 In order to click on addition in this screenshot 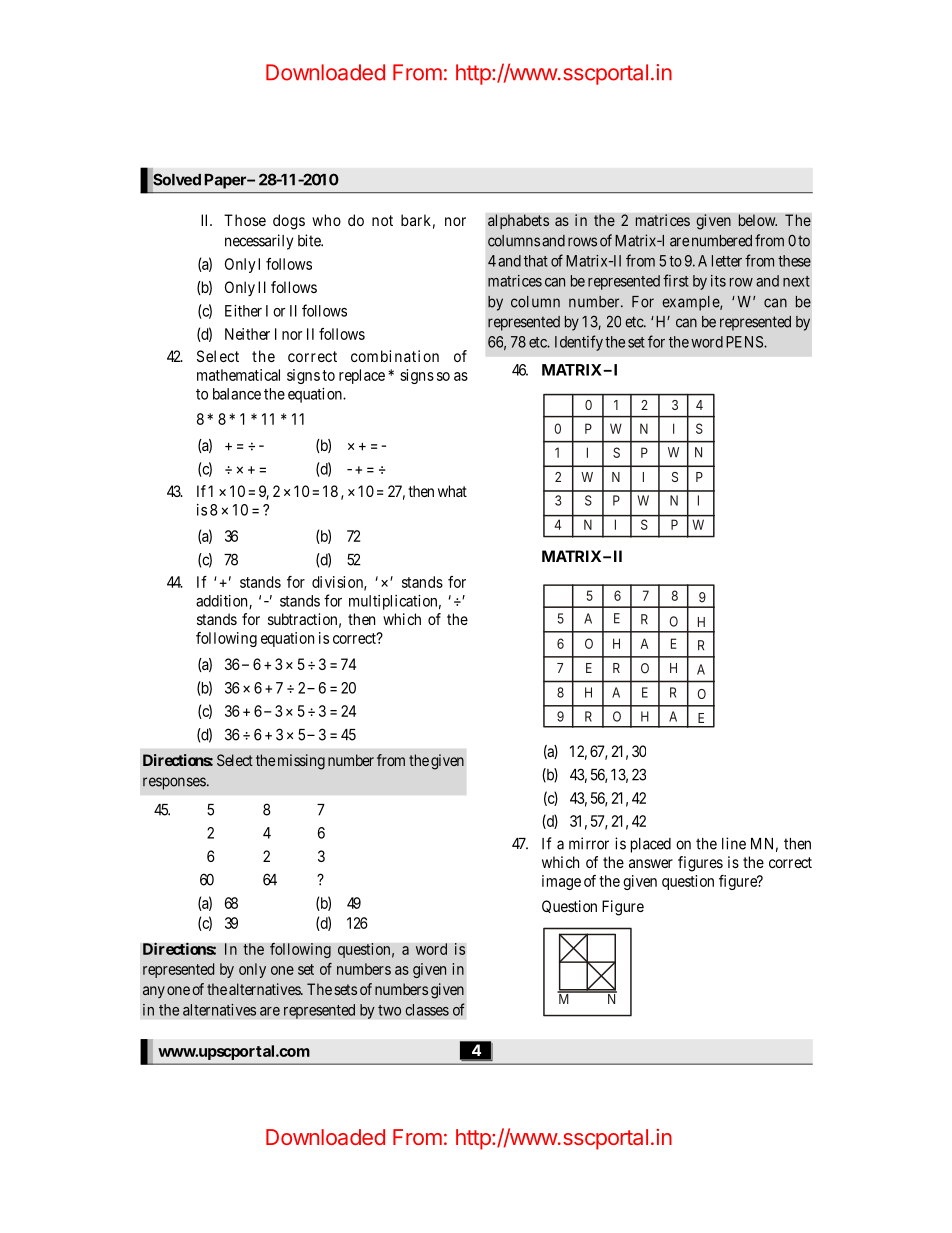, I will do `click(223, 602)`.
